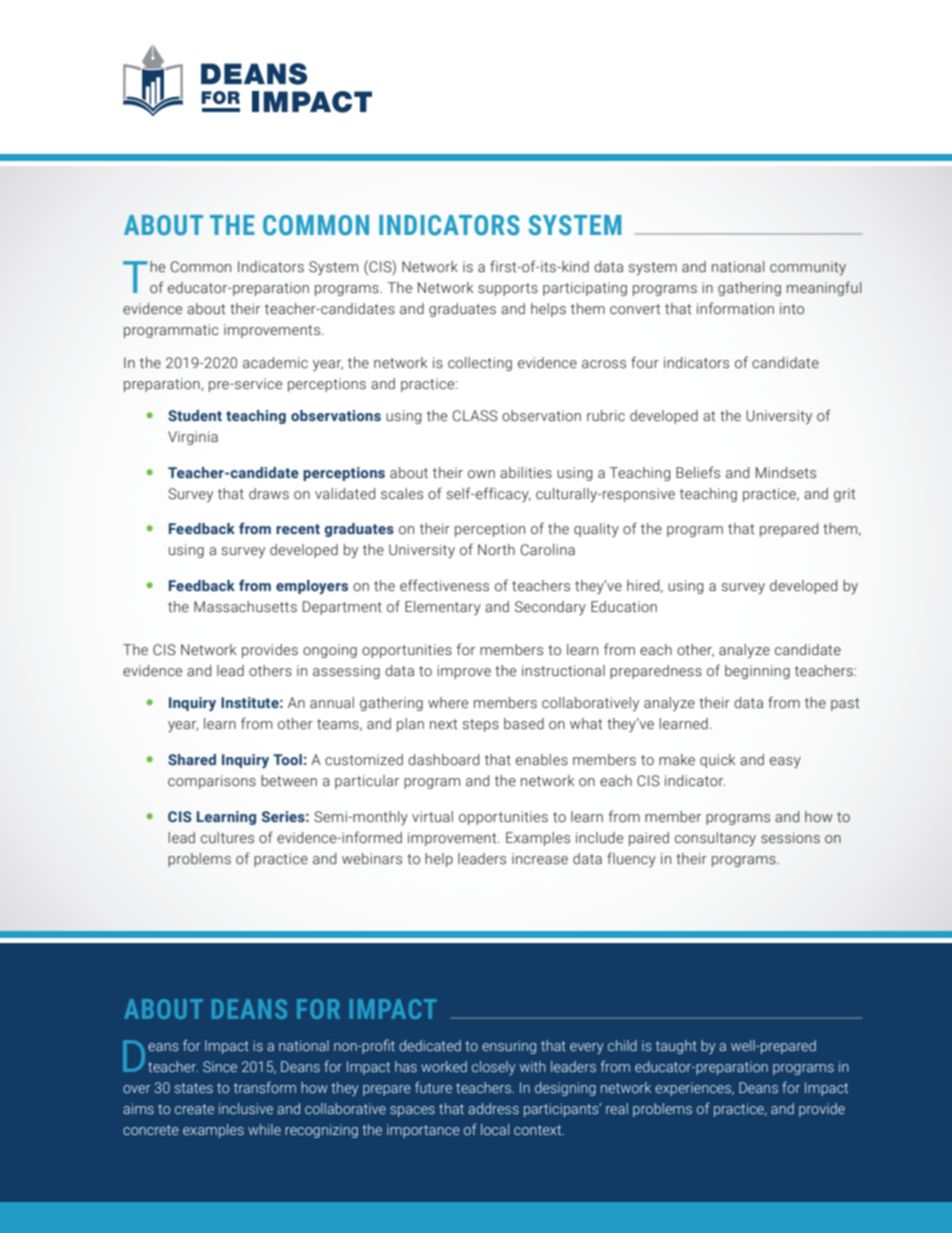  I want to click on supports, so click(508, 289).
